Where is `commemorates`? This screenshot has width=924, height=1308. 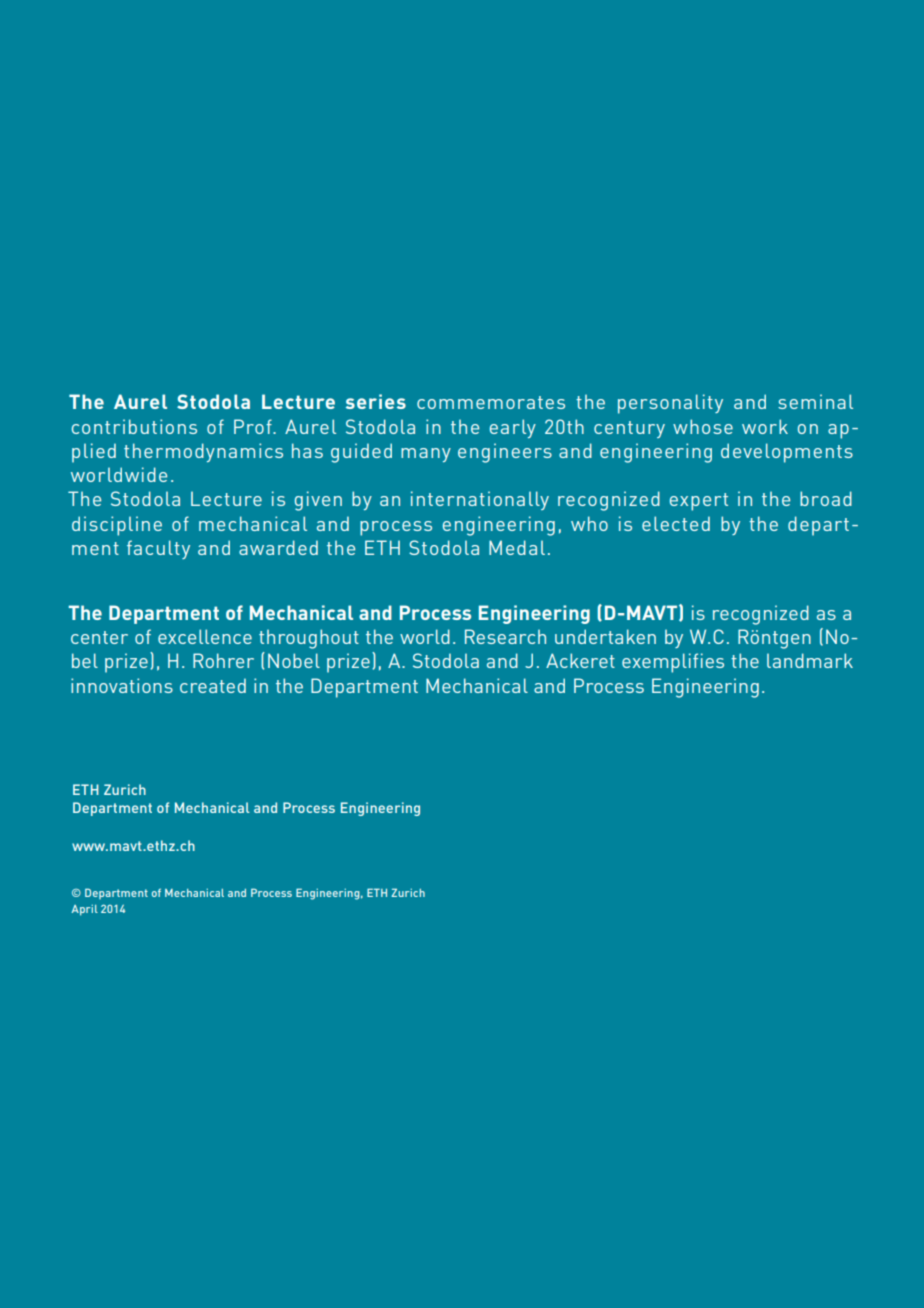
commemorates is located at coordinates (491, 402).
